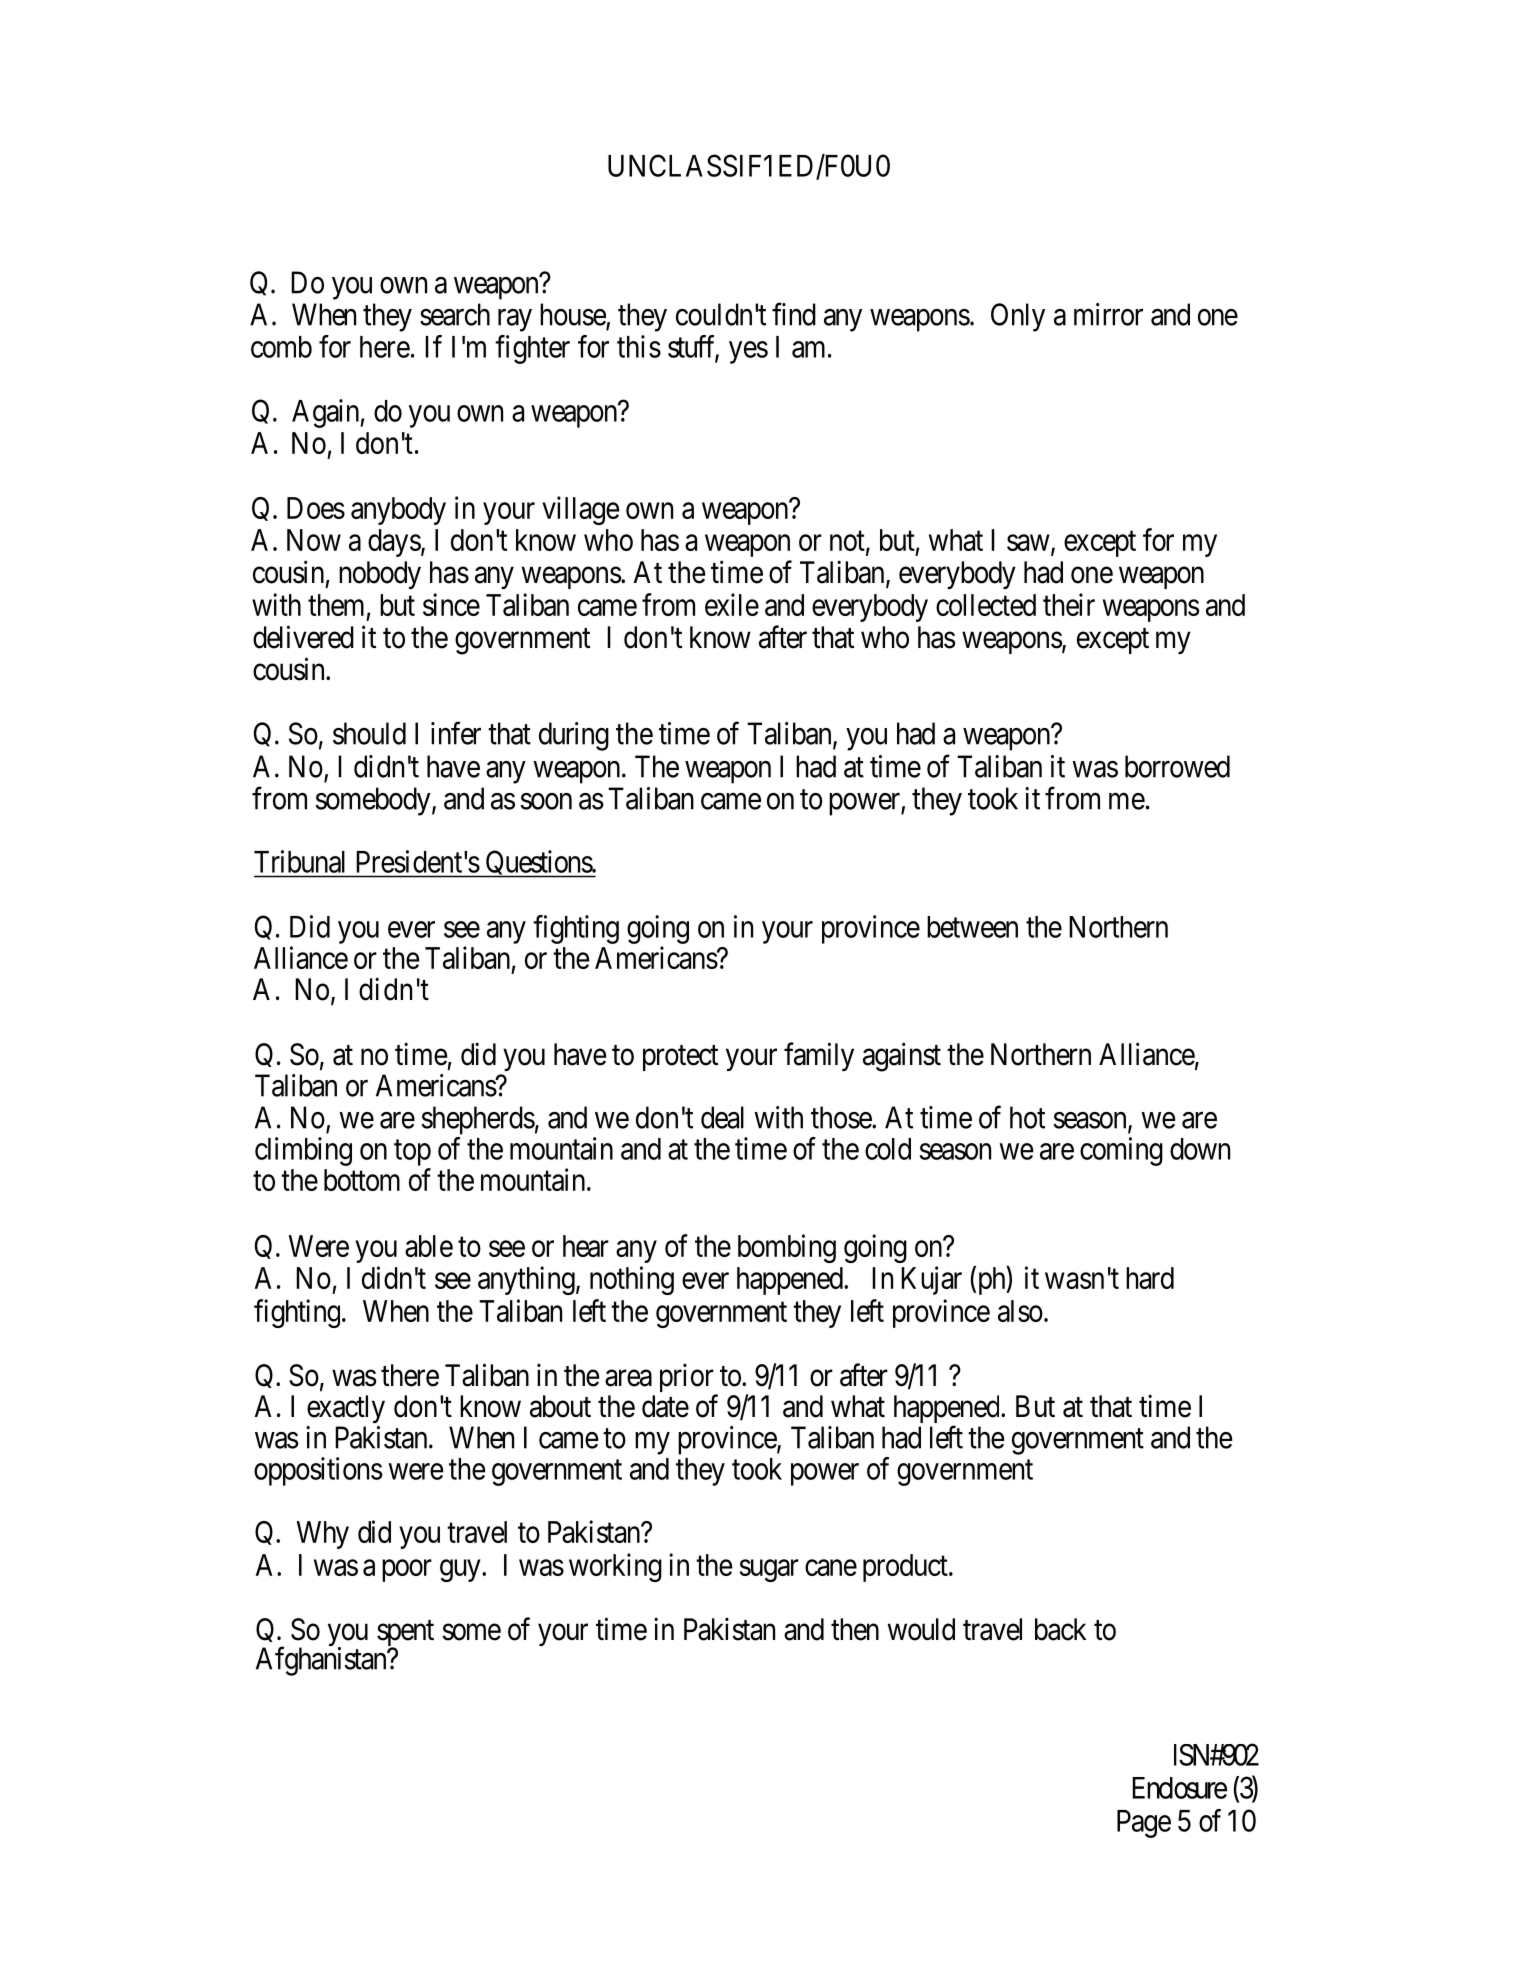 The image size is (1521, 1967). What do you see at coordinates (855, 1629) in the screenshot?
I see `then` at bounding box center [855, 1629].
